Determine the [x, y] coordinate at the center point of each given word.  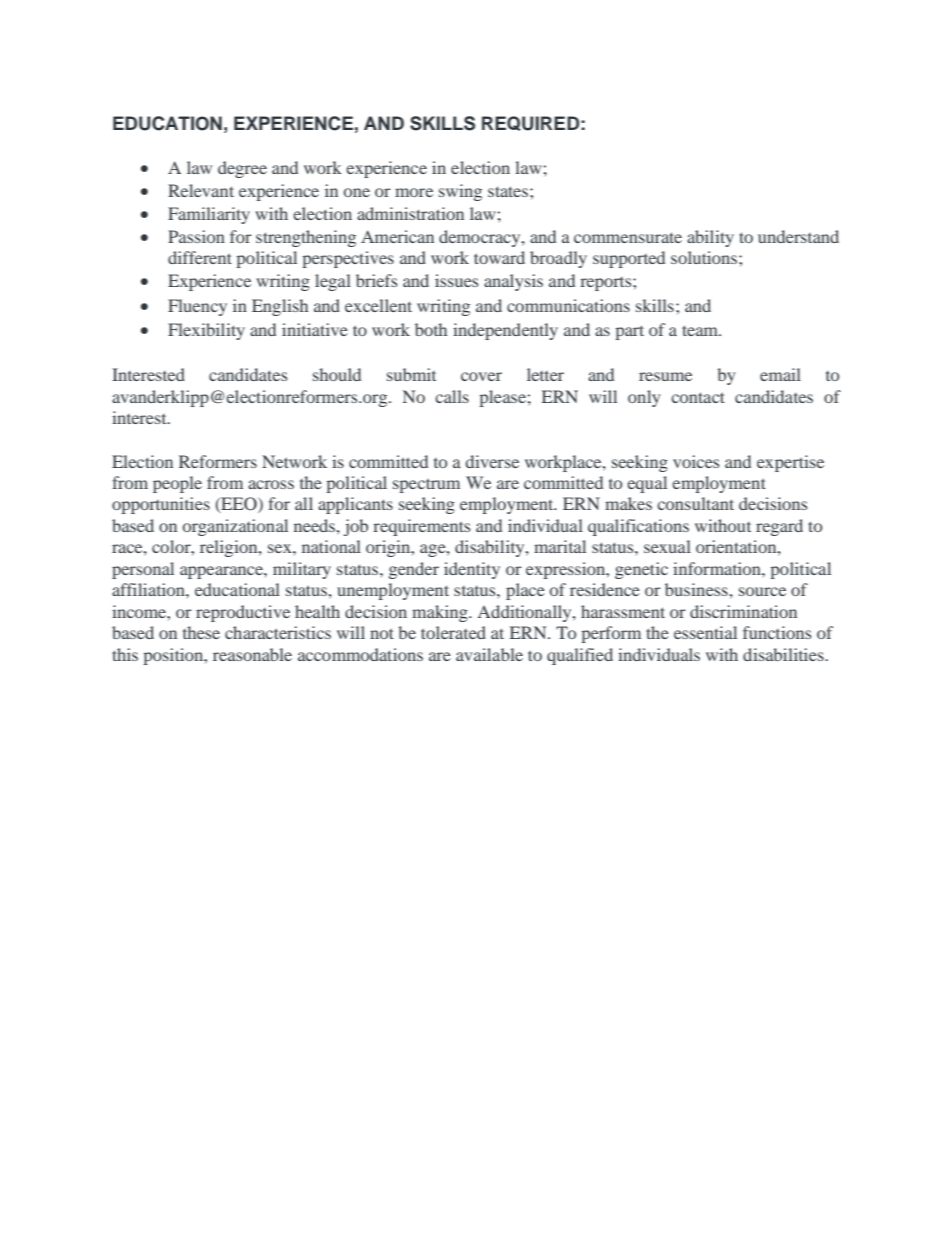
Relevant [201, 190]
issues [456, 280]
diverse [492, 461]
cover [481, 376]
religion [230, 548]
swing [460, 192]
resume [665, 376]
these [201, 632]
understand [798, 236]
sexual [667, 546]
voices [696, 461]
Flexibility [206, 331]
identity [472, 570]
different [200, 257]
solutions [704, 257]
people [177, 484]
